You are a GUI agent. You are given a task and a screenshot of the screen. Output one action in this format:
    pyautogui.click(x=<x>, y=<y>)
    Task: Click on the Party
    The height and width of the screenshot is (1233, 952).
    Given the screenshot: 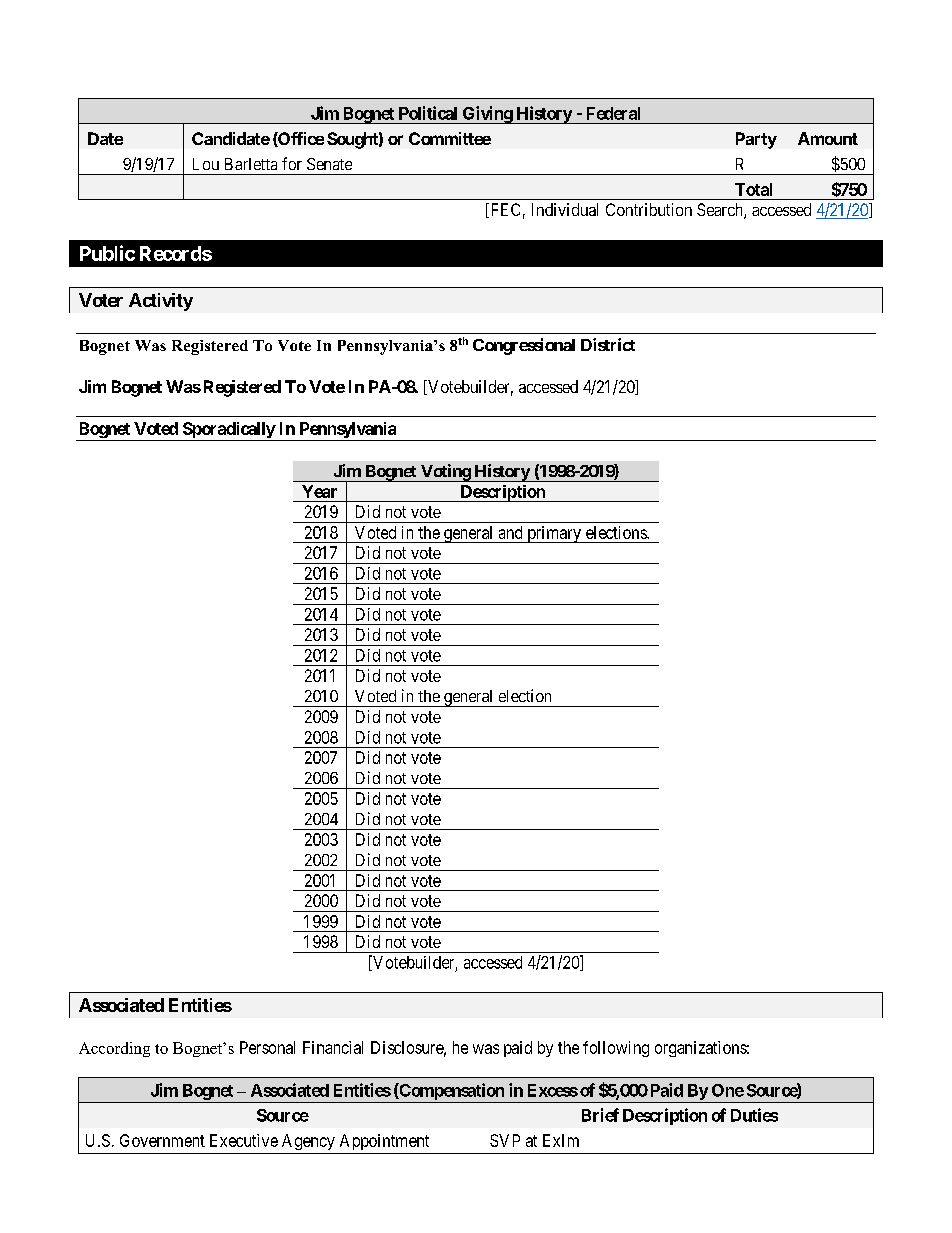 What is the action you would take?
    pyautogui.click(x=756, y=140)
